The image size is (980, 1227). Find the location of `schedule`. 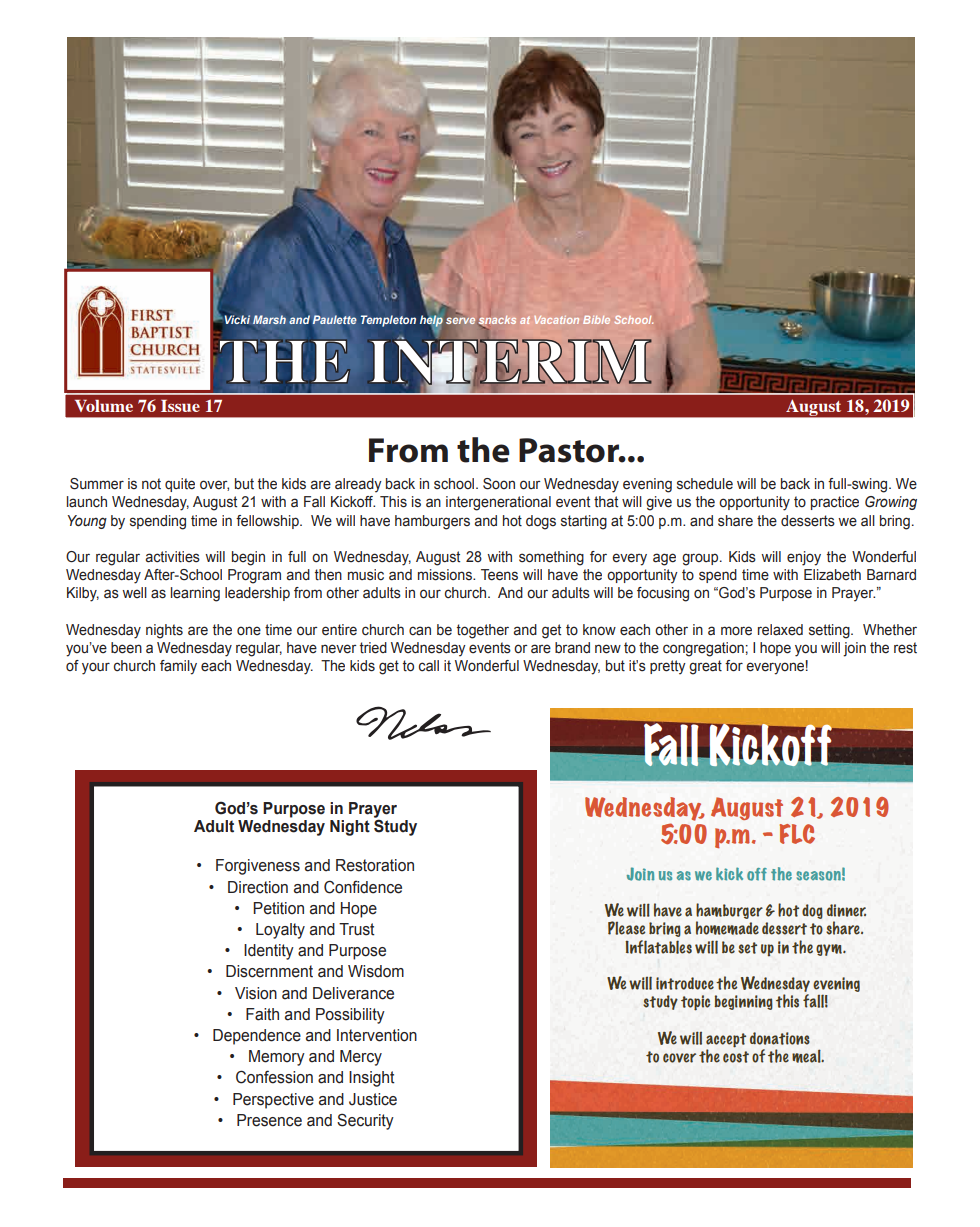

schedule is located at coordinates (705, 484).
